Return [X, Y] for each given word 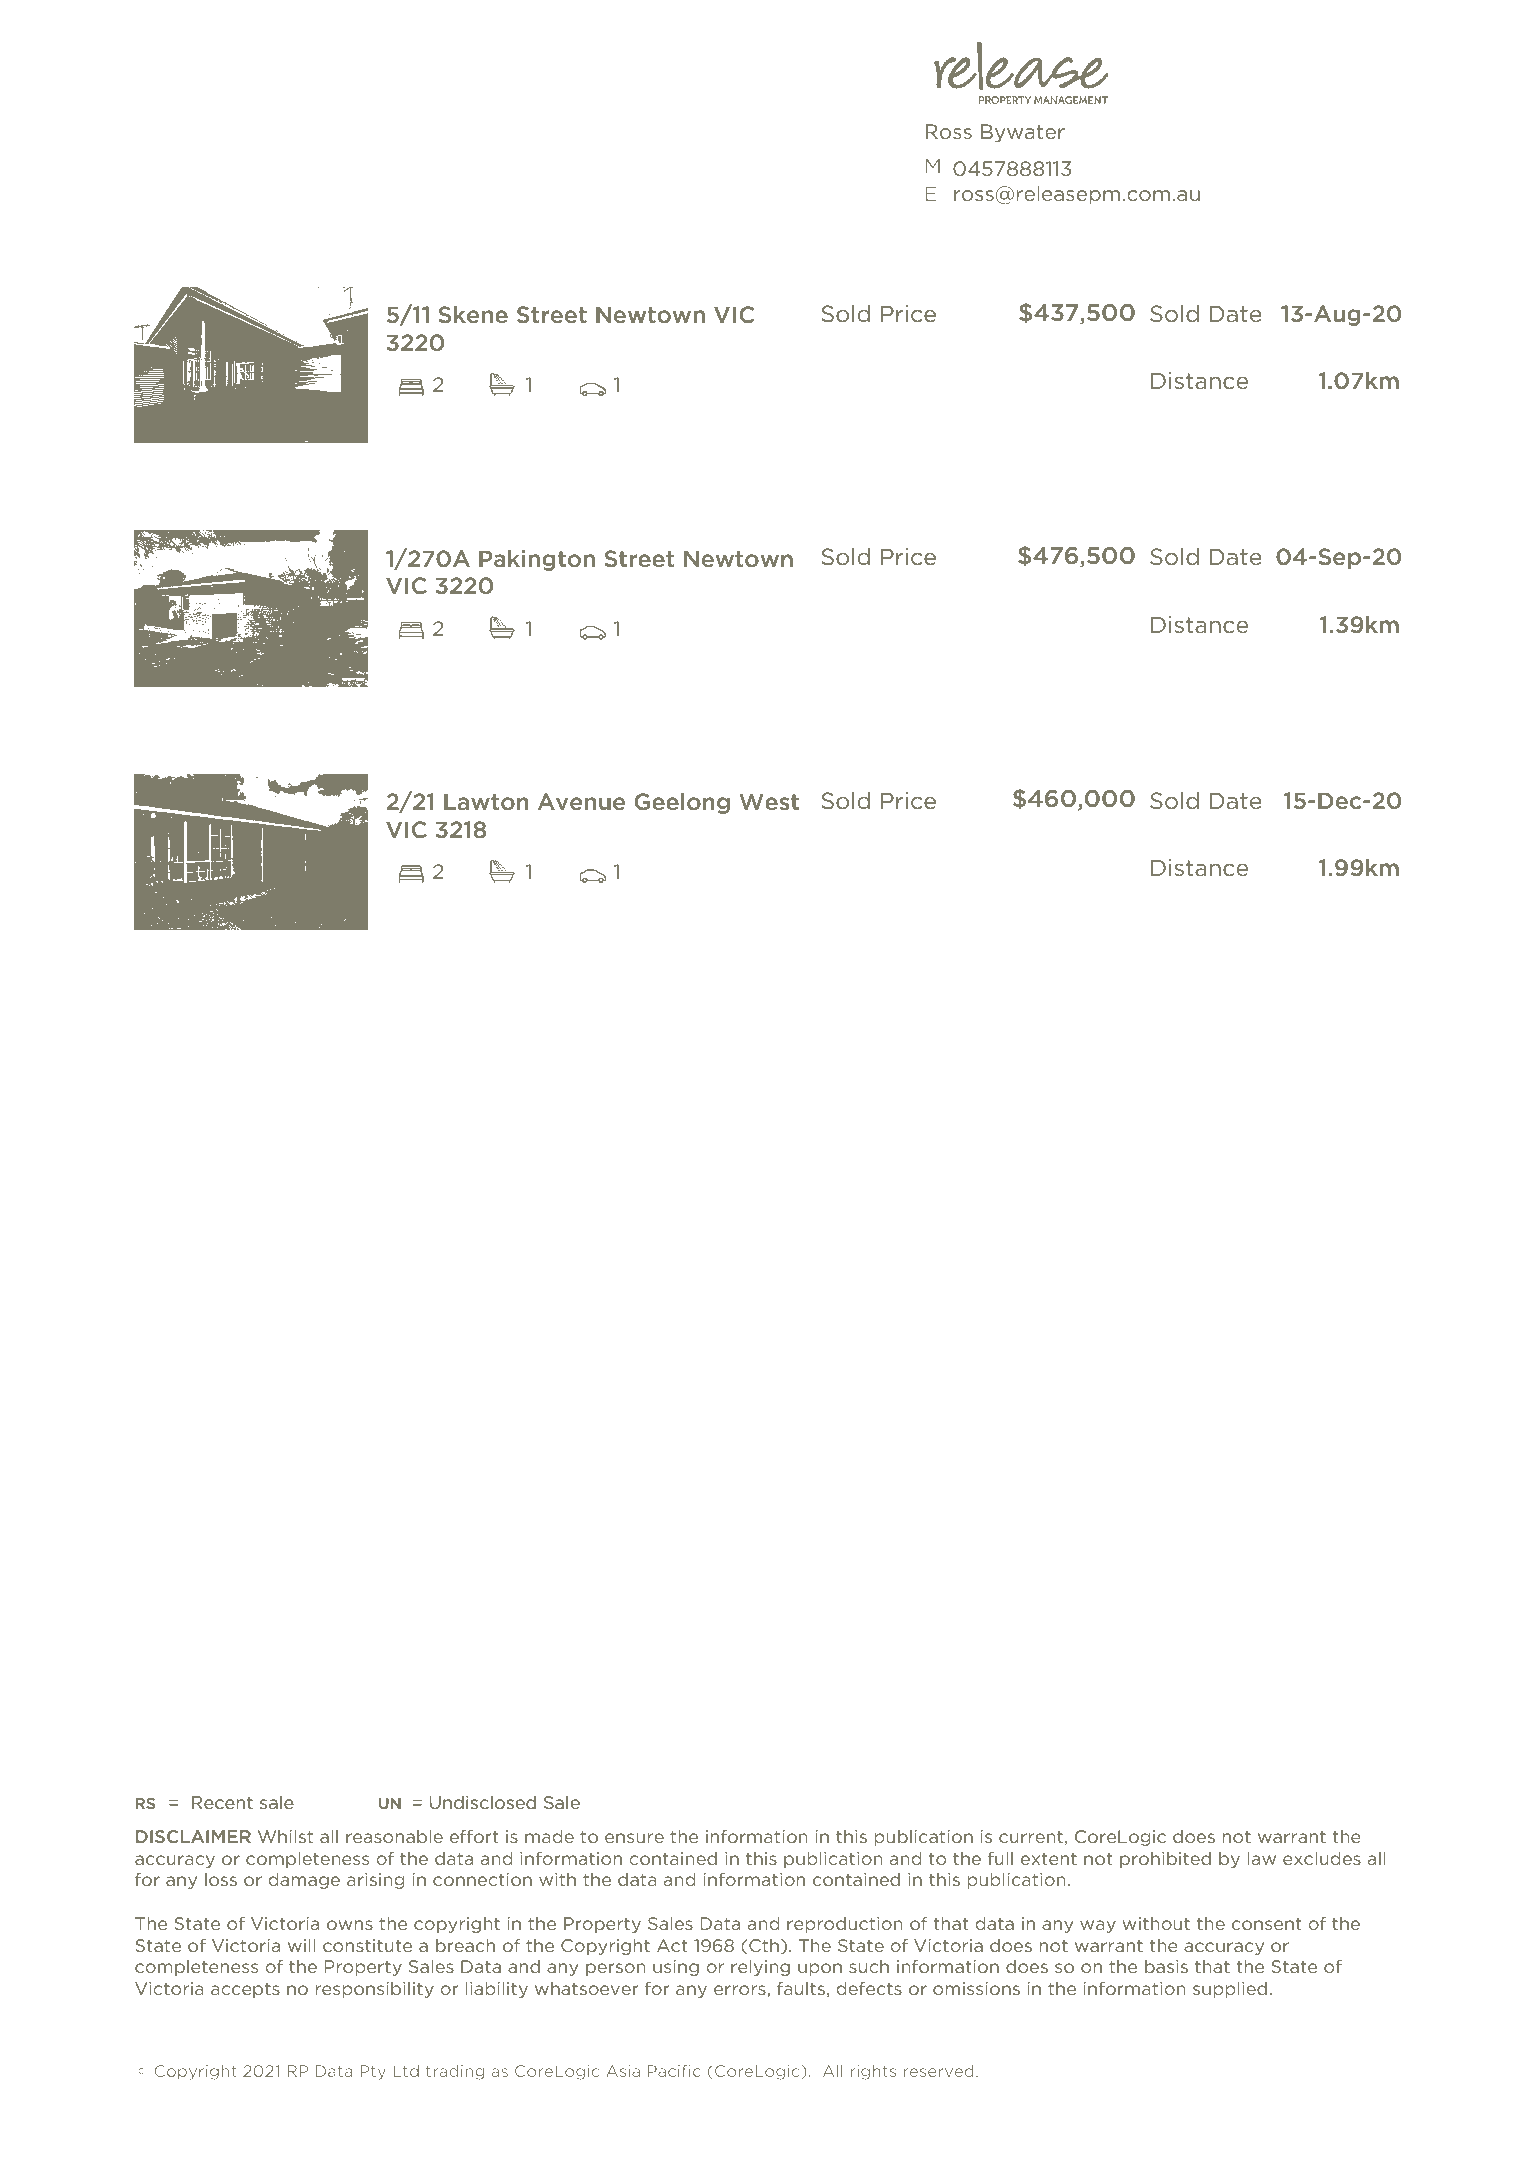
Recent [222, 1802]
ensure [634, 1838]
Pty [373, 2072]
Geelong [682, 803]
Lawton [486, 801]
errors [741, 1991]
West [769, 801]
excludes [1322, 1858]
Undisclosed [483, 1802]
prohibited [1165, 1860]
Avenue [581, 801]
